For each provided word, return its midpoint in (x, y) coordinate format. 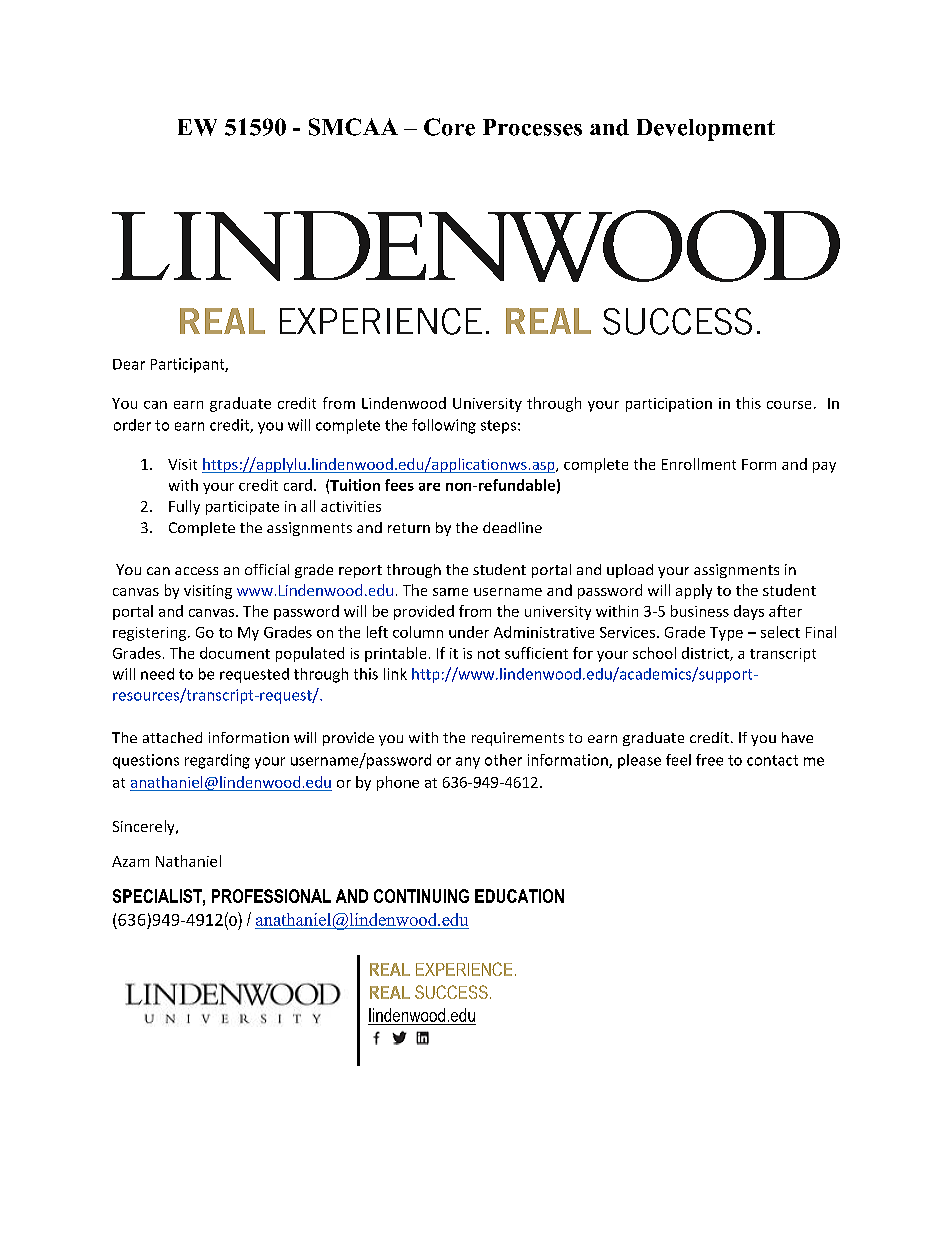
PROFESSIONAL (271, 896)
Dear (129, 364)
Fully (184, 507)
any (468, 763)
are (429, 487)
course (789, 405)
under (469, 632)
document (235, 653)
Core (449, 127)
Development (706, 130)
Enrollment (699, 464)
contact (772, 760)
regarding (217, 761)
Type (726, 634)
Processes (532, 127)
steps (498, 427)
